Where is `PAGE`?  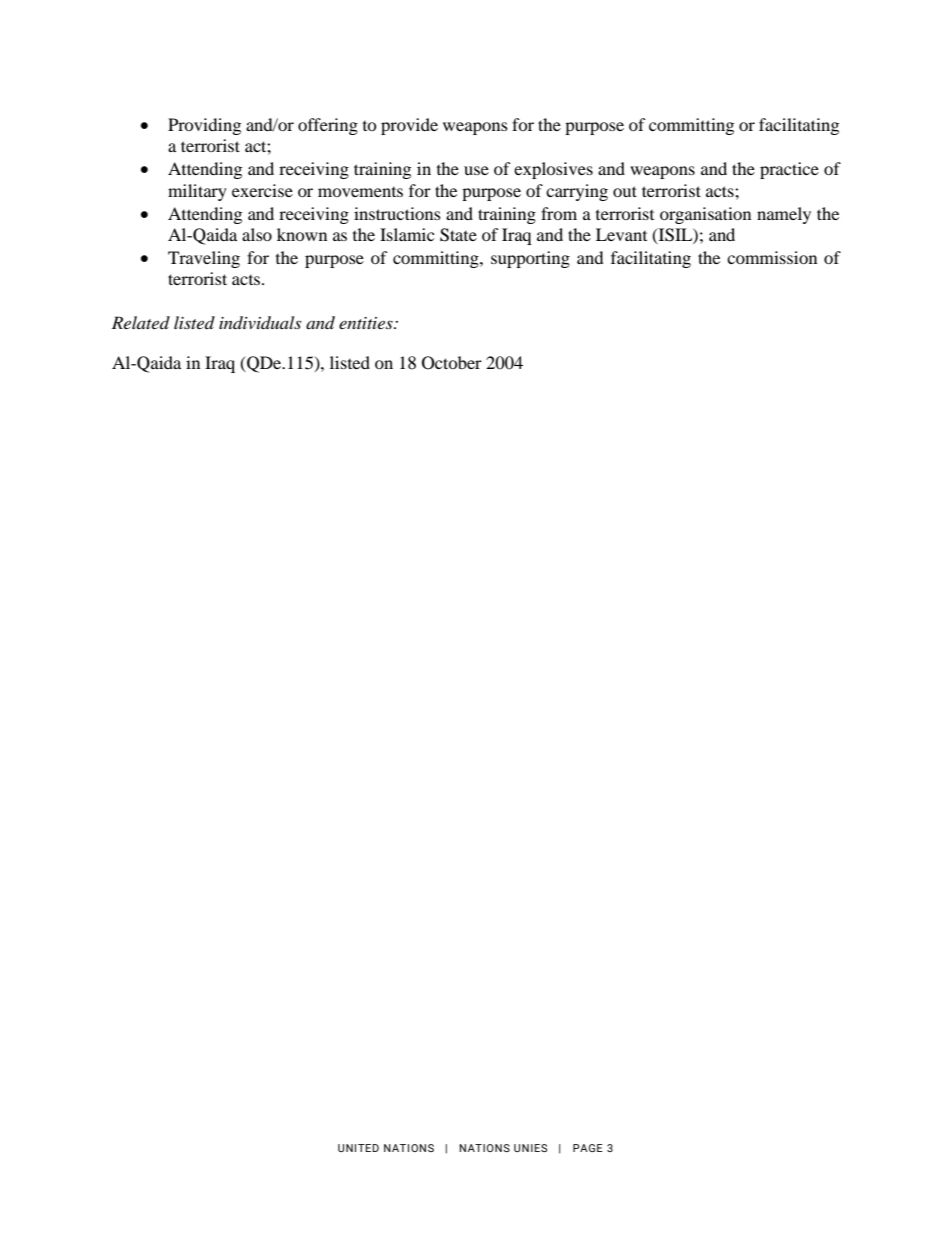
PAGE is located at coordinates (588, 1148).
